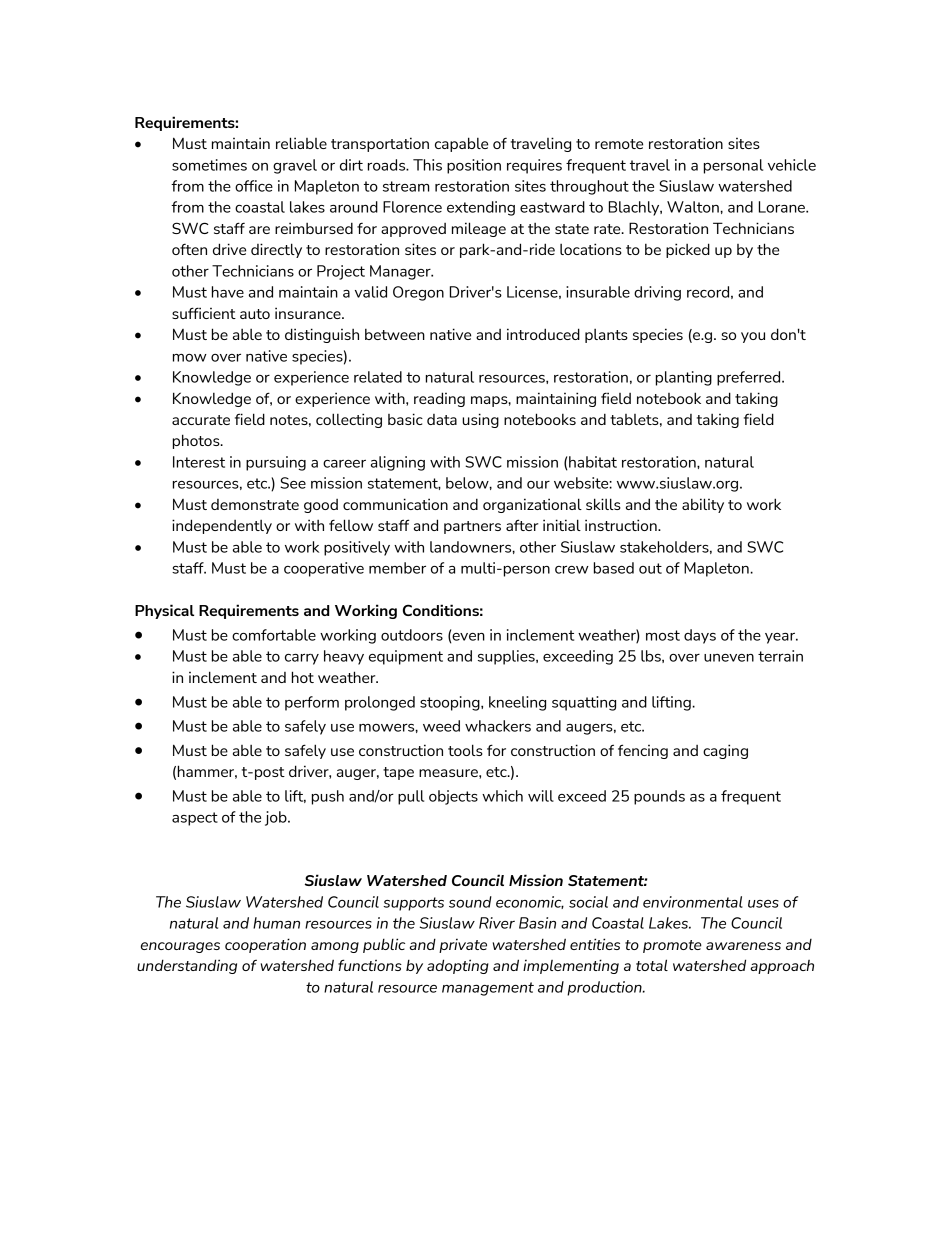 This screenshot has width=952, height=1233. What do you see at coordinates (222, 526) in the screenshot?
I see `independently` at bounding box center [222, 526].
